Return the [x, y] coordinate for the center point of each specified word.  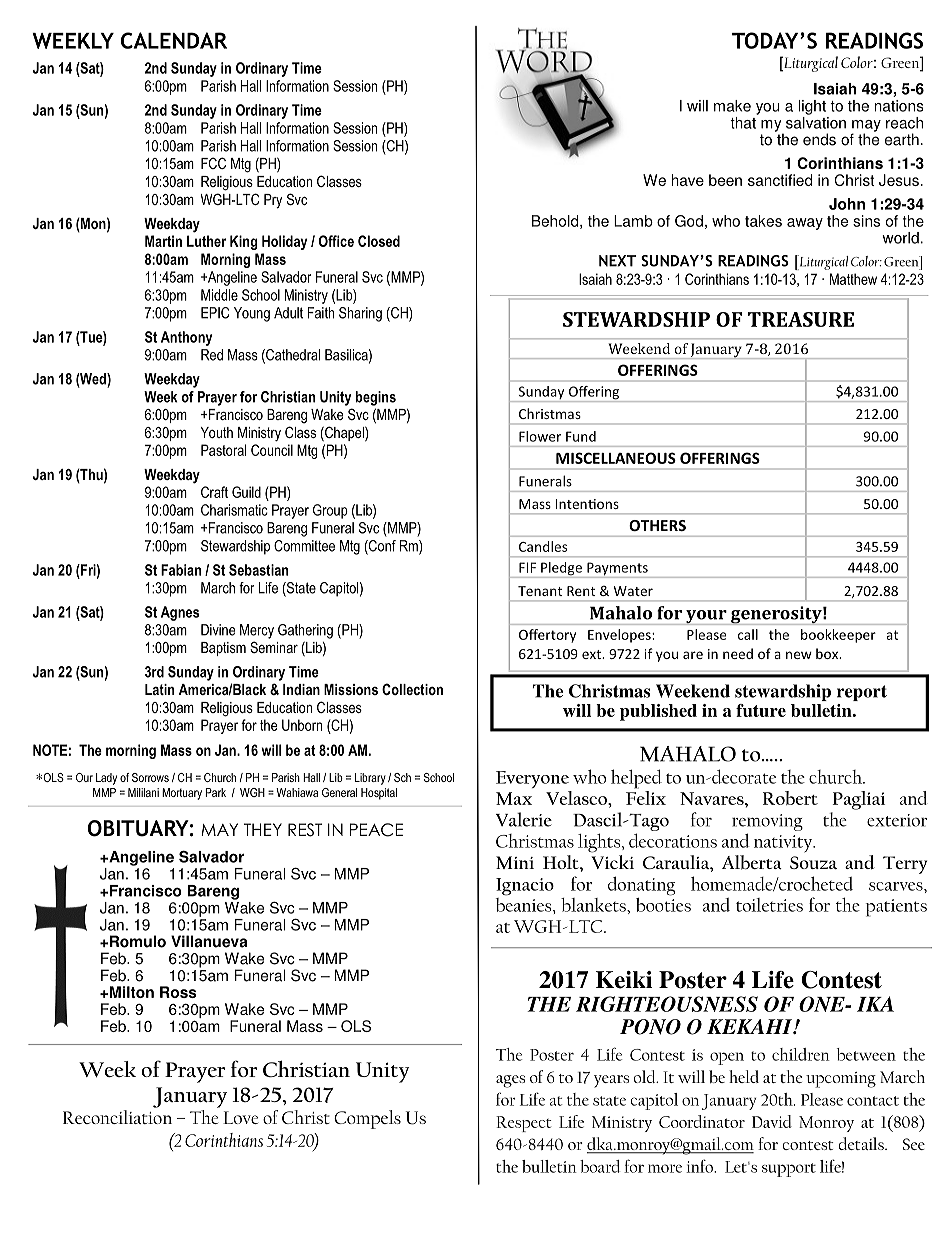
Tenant [540, 591]
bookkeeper [838, 636]
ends [819, 139]
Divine [218, 630]
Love [241, 1117]
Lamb [633, 221]
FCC [213, 163]
